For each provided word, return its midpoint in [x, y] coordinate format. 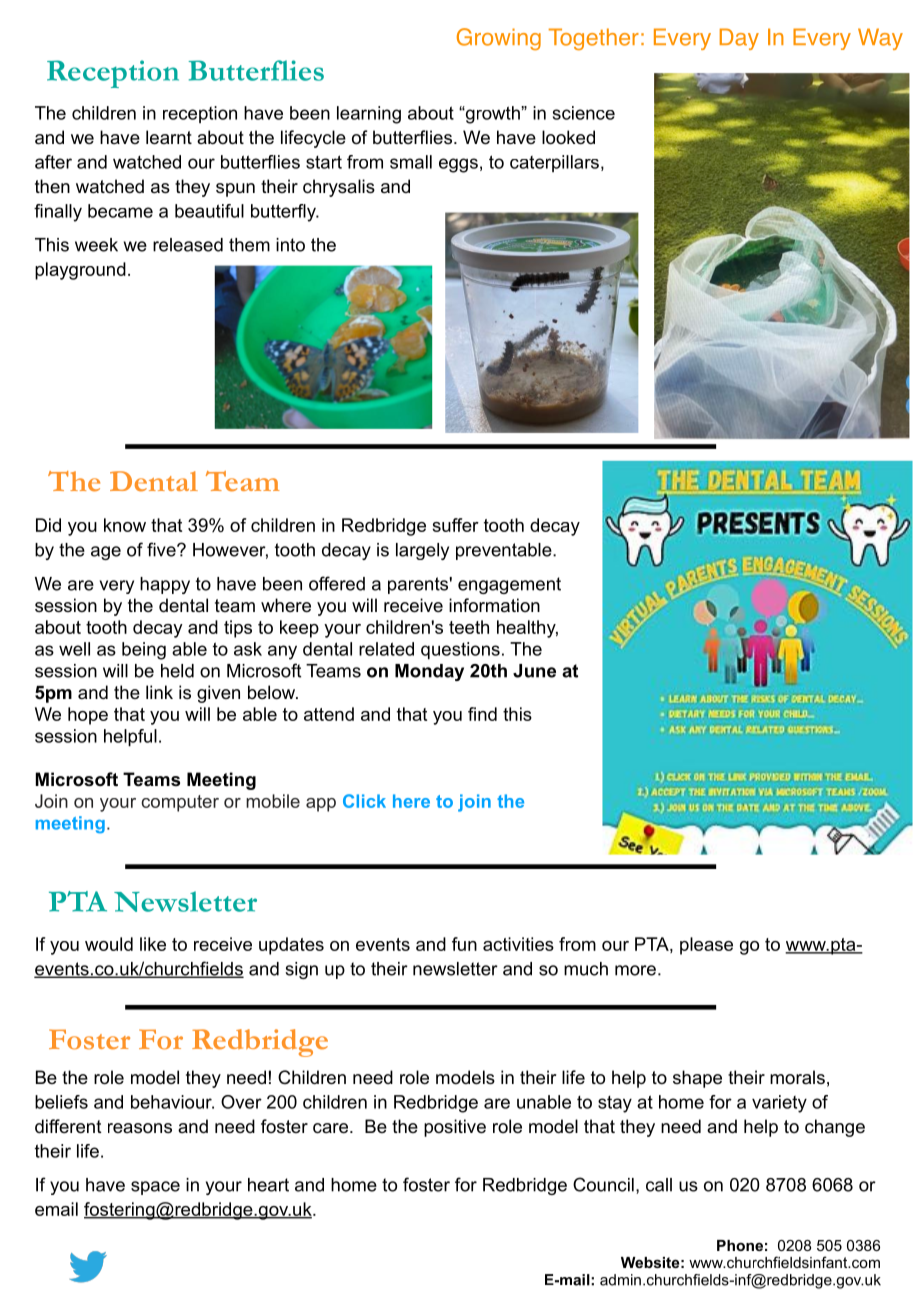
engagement [509, 585]
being [144, 651]
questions [460, 651]
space [155, 1188]
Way [880, 39]
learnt [169, 137]
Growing [499, 39]
